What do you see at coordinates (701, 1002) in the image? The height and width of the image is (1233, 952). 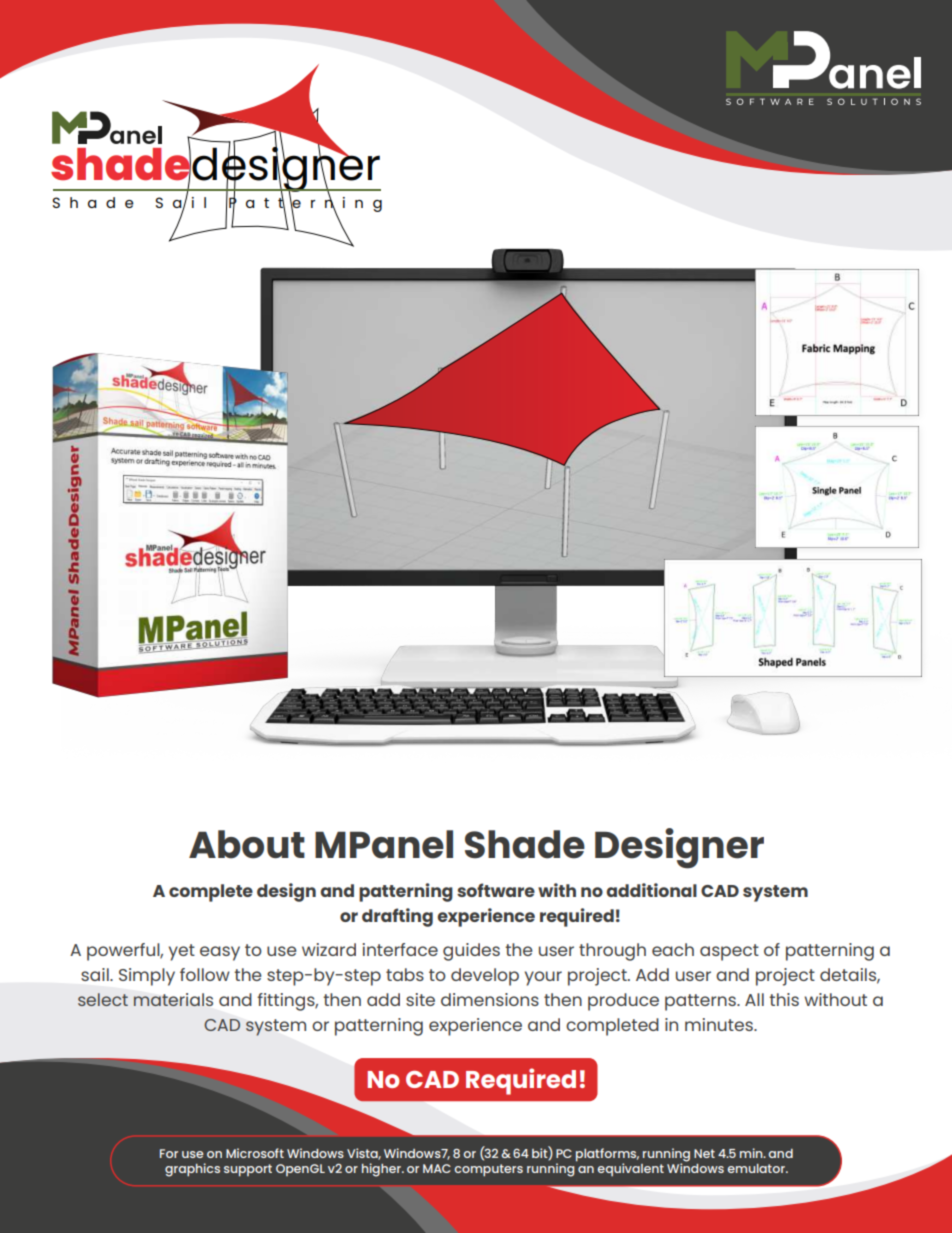 I see `patterns` at bounding box center [701, 1002].
